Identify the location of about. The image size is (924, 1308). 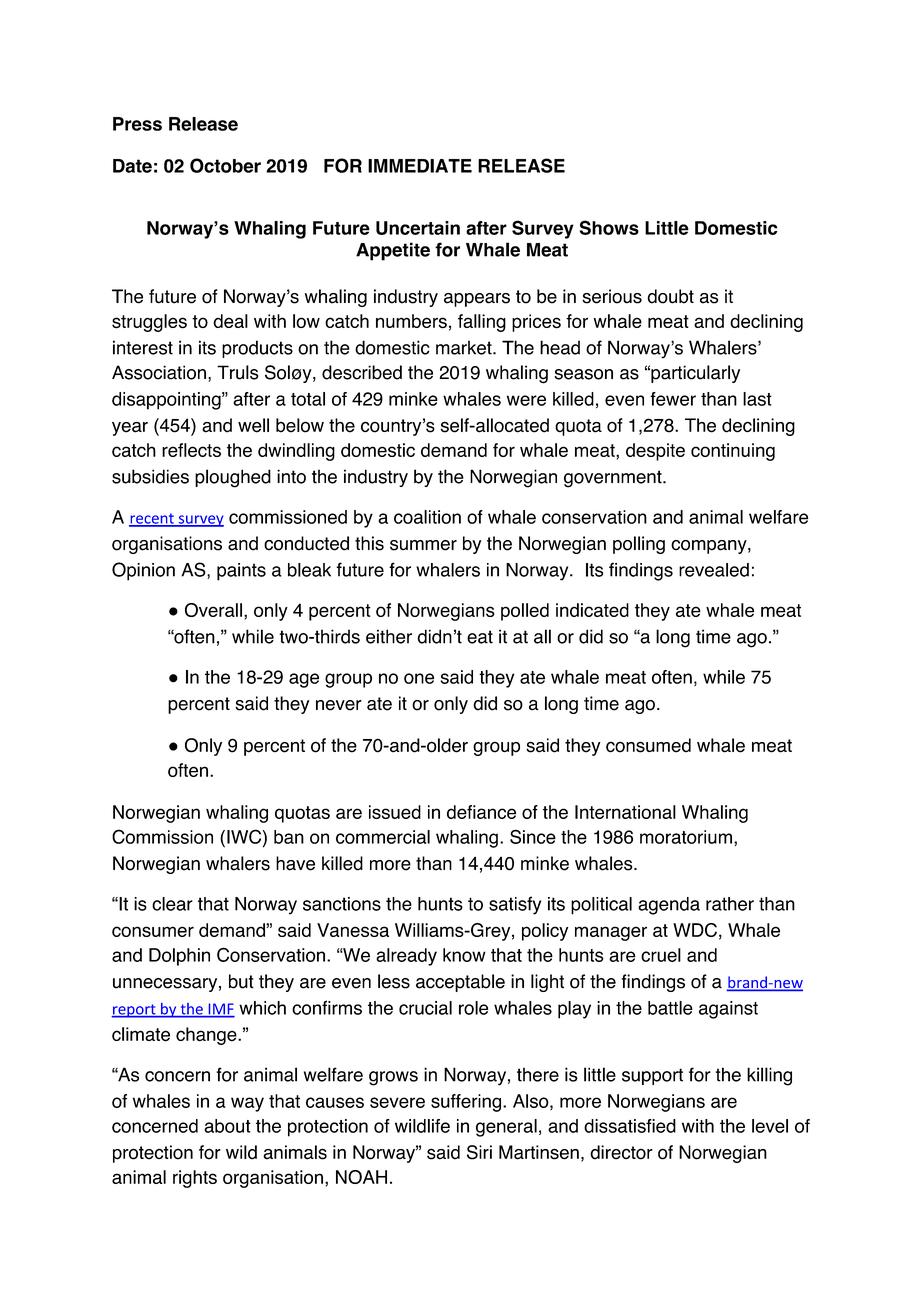
(227, 1126).
